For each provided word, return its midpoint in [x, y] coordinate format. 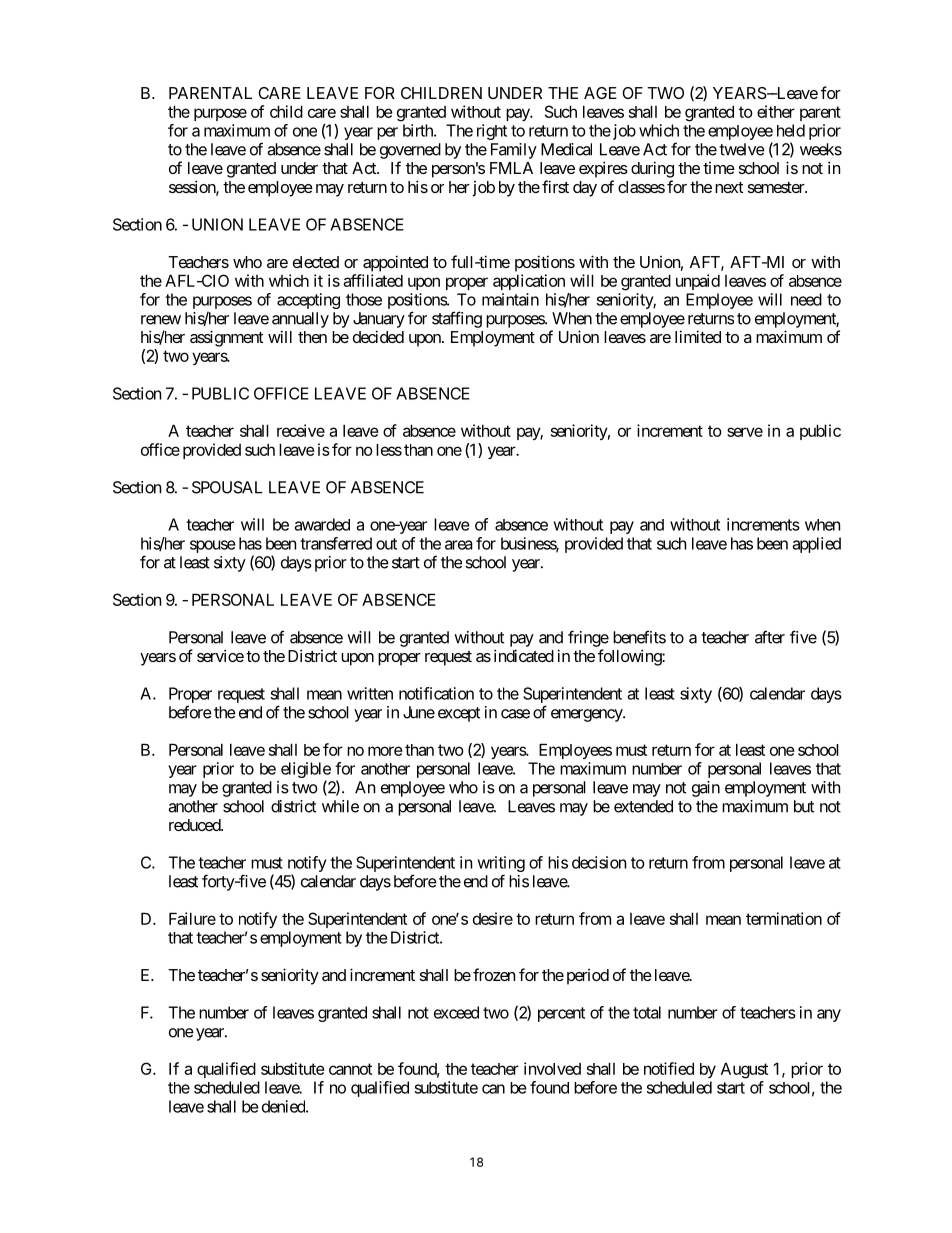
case [515, 714]
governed [410, 151]
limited [698, 336]
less [389, 450]
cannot [350, 1069]
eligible [306, 771]
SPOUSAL [227, 487]
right [492, 132]
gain [706, 789]
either [776, 111]
